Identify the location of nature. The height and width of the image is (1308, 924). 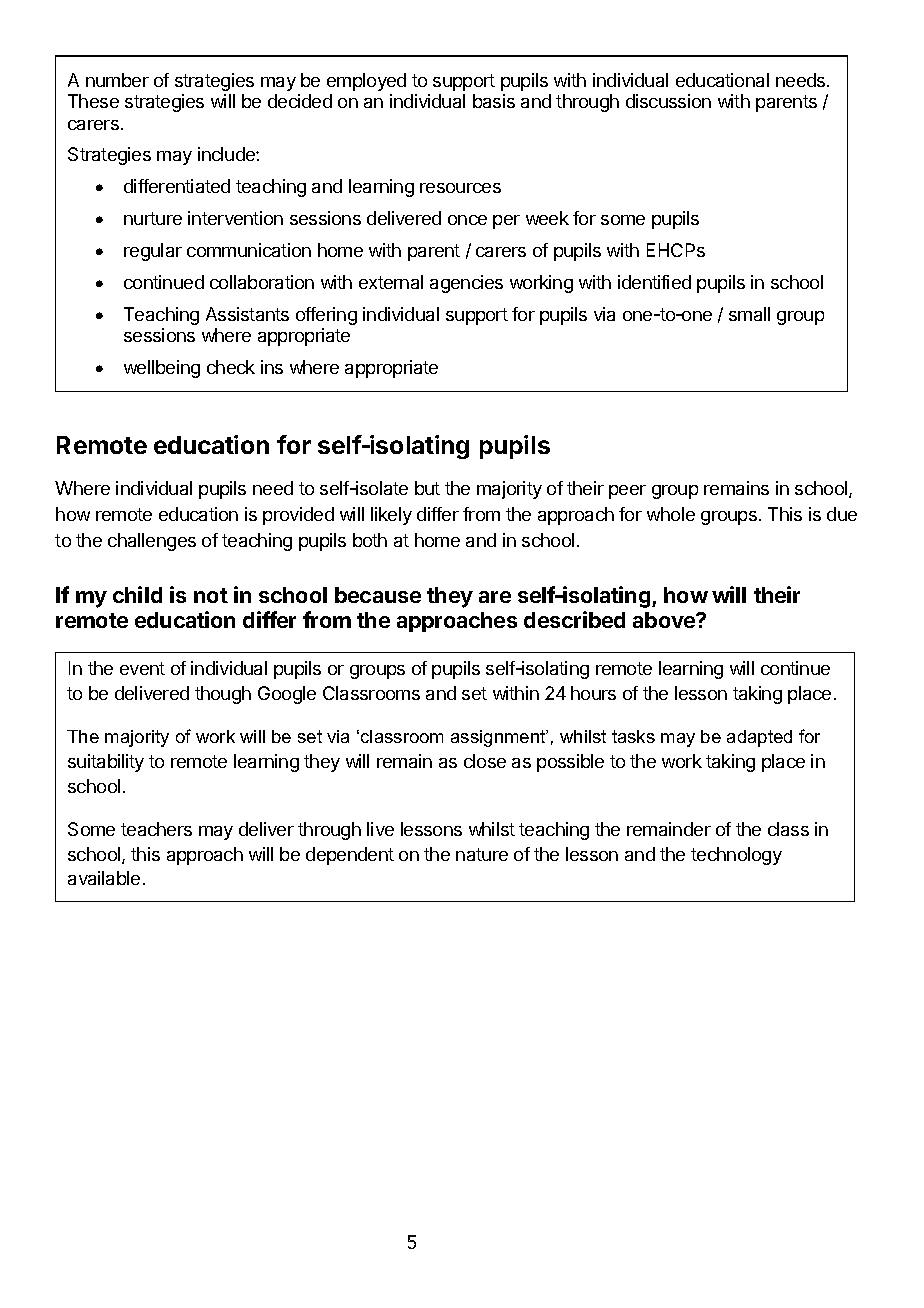
(482, 854).
